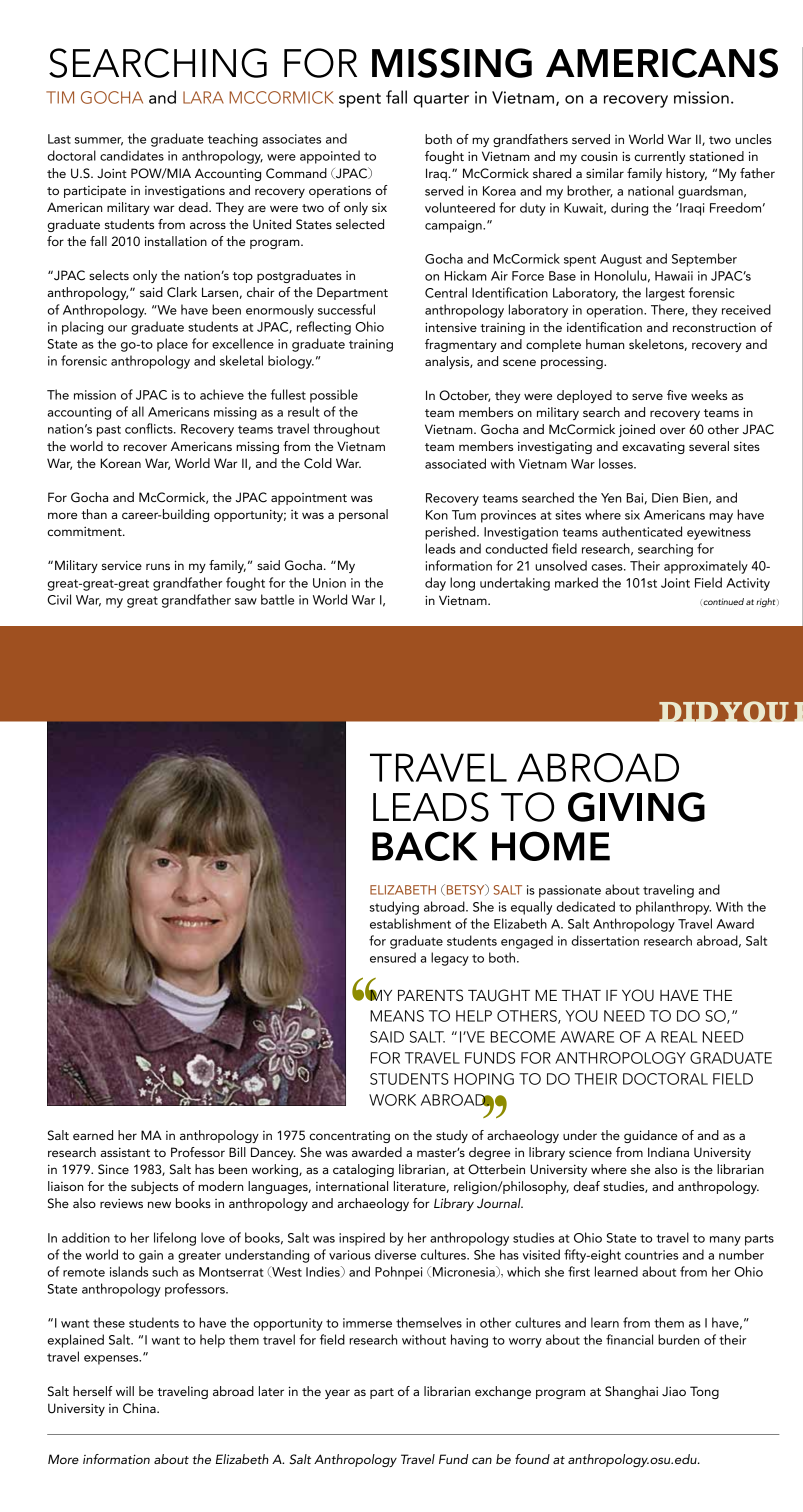 The height and width of the image is (1512, 803). Describe the element at coordinates (706, 567) in the image. I see `approximately` at that location.
